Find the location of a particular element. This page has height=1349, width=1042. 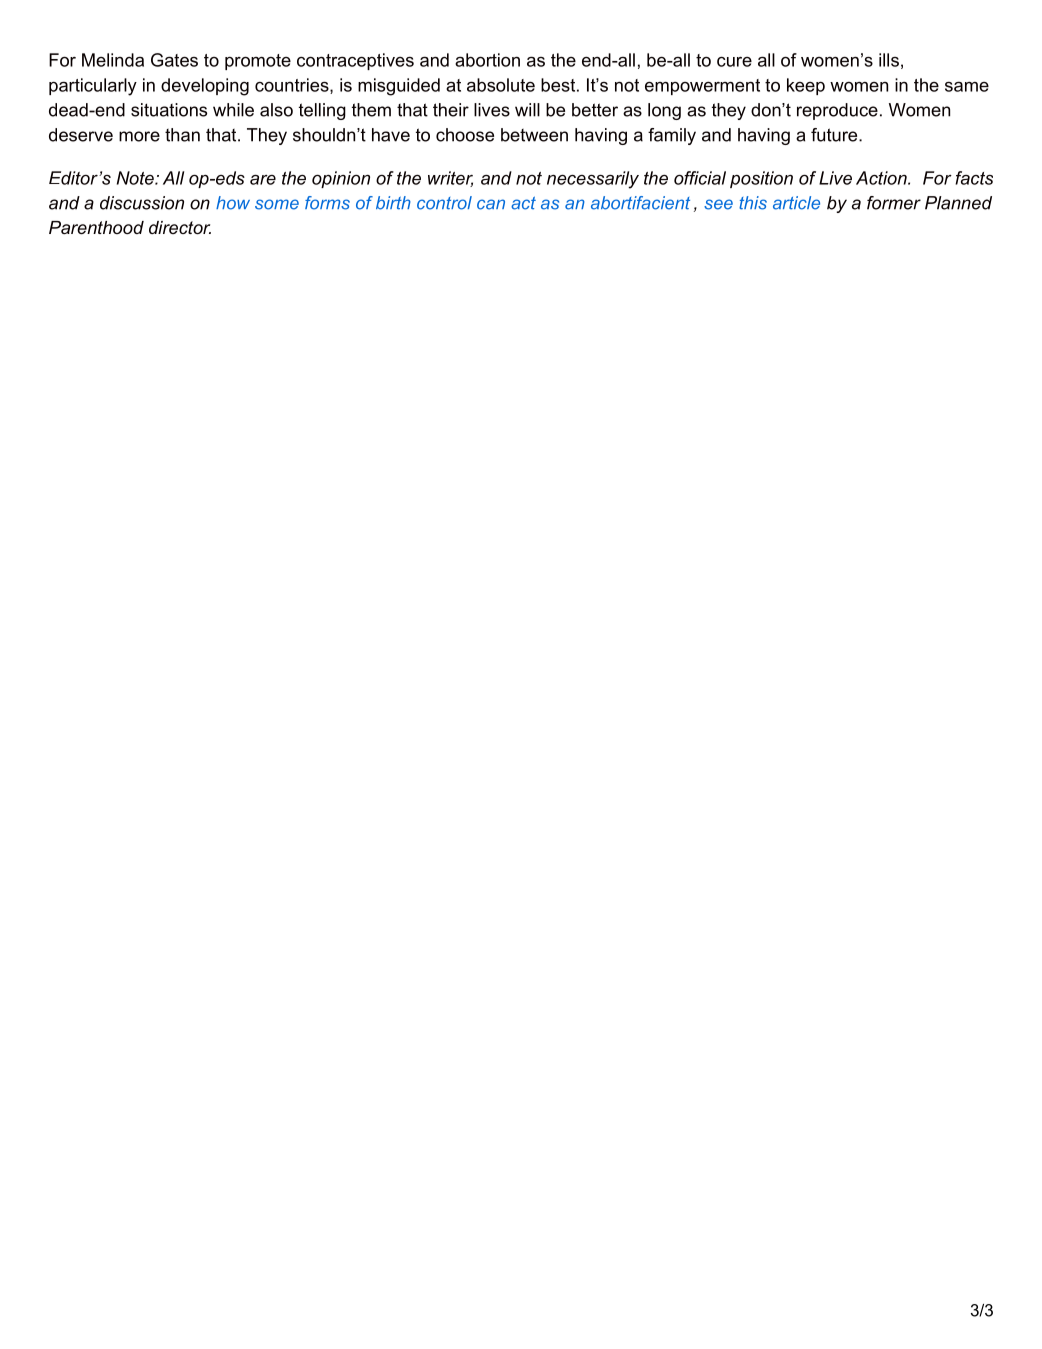

director is located at coordinates (180, 227).
